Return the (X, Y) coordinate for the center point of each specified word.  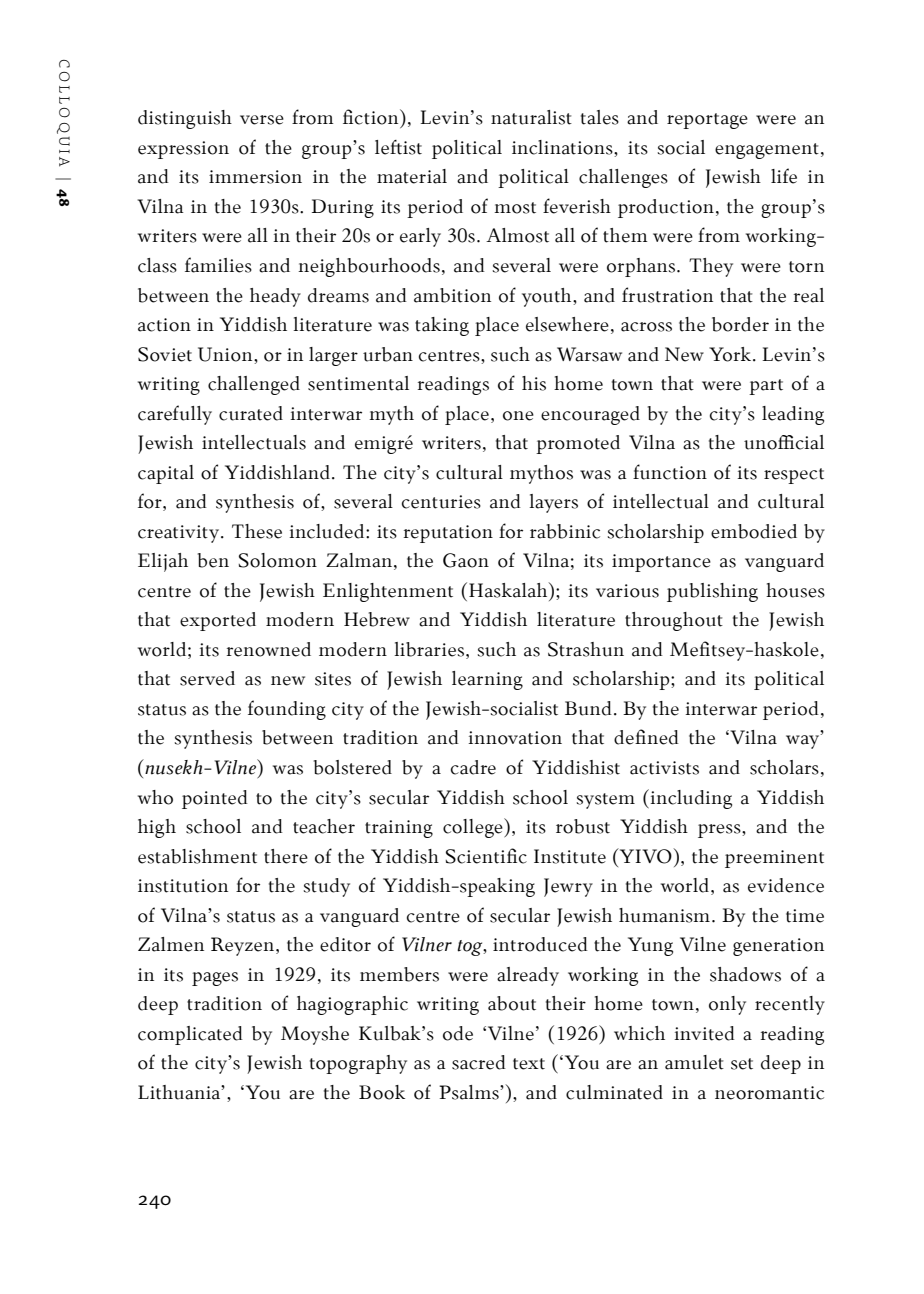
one (518, 416)
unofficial (784, 442)
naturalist (531, 117)
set (742, 1064)
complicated (190, 1035)
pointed (215, 799)
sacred (479, 1062)
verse (262, 120)
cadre (473, 767)
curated (251, 413)
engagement (767, 151)
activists (664, 768)
